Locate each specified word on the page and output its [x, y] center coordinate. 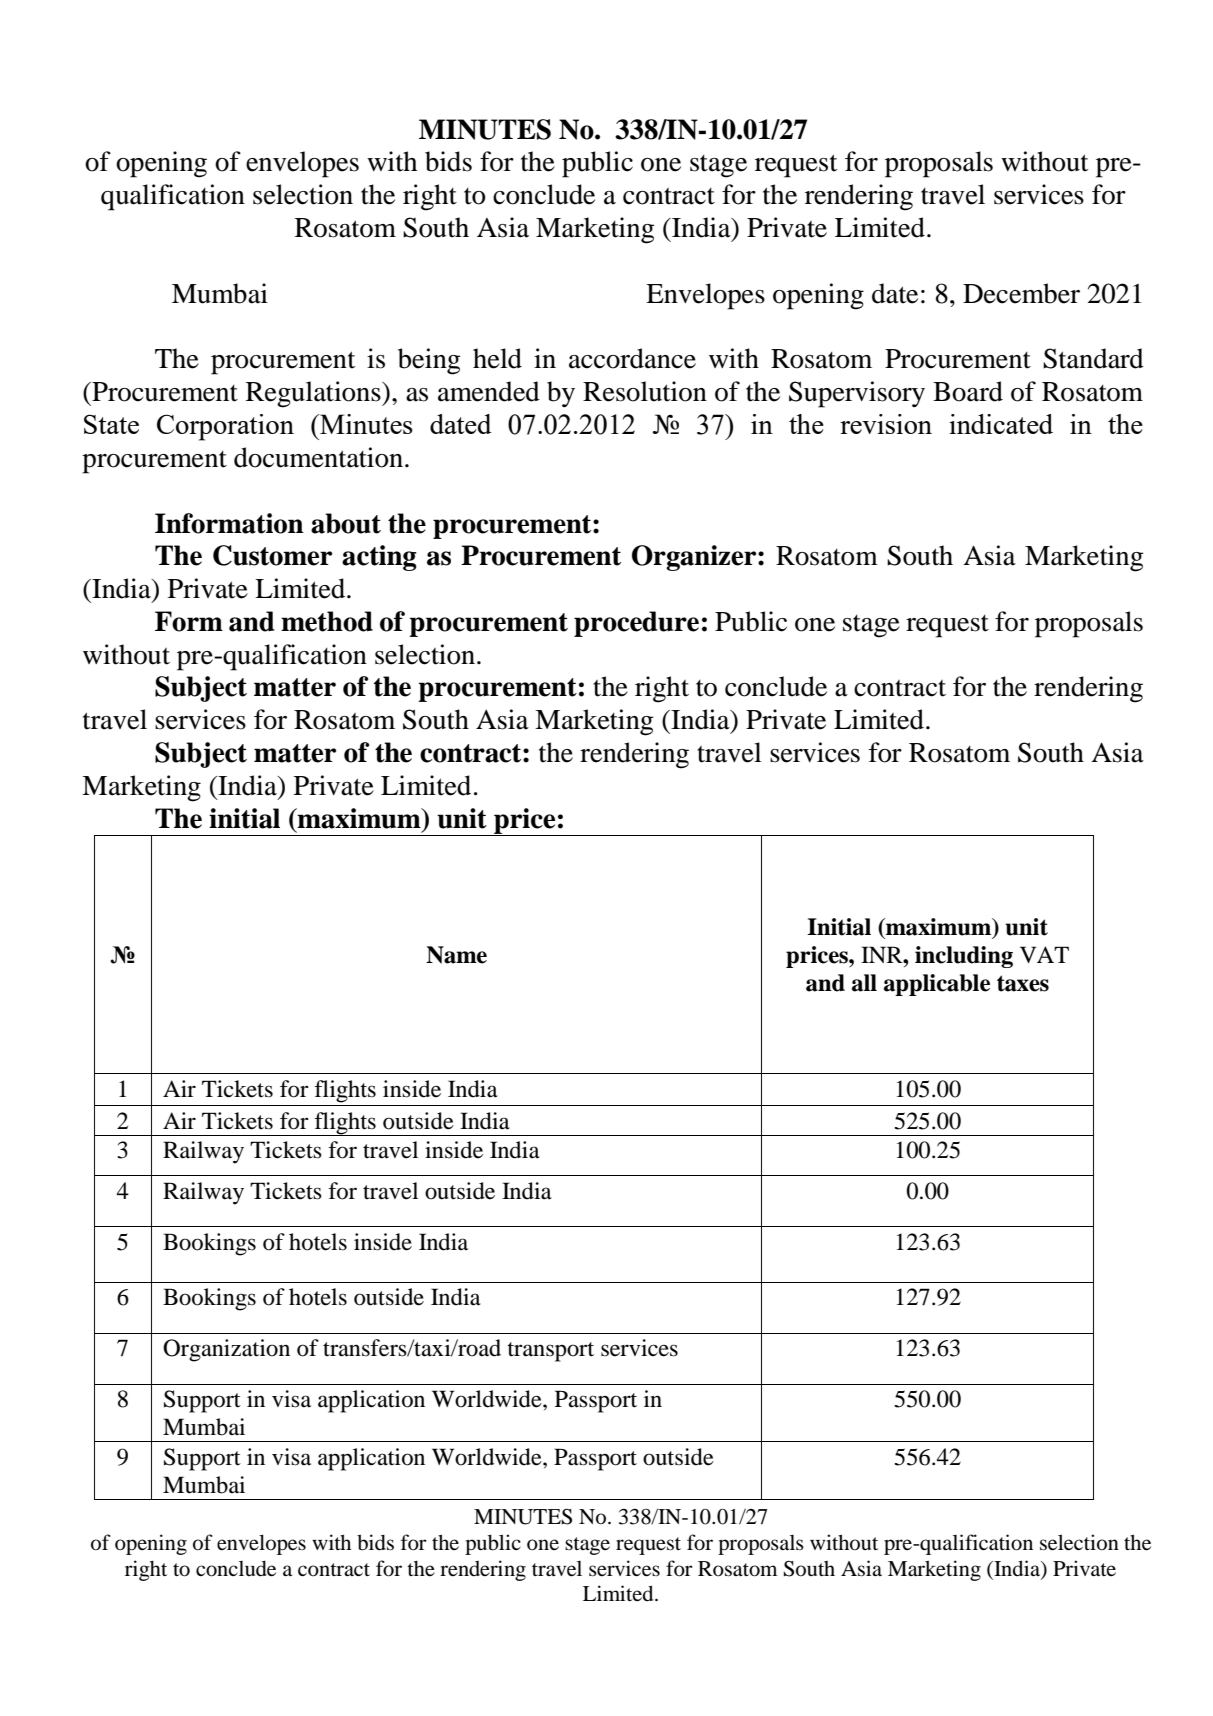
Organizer [695, 558]
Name [456, 955]
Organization [226, 1350]
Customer [272, 555]
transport [550, 1352]
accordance [632, 358]
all [864, 983]
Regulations [314, 394]
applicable [937, 985]
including [964, 957]
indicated [1001, 424]
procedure [636, 624]
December [1021, 293]
